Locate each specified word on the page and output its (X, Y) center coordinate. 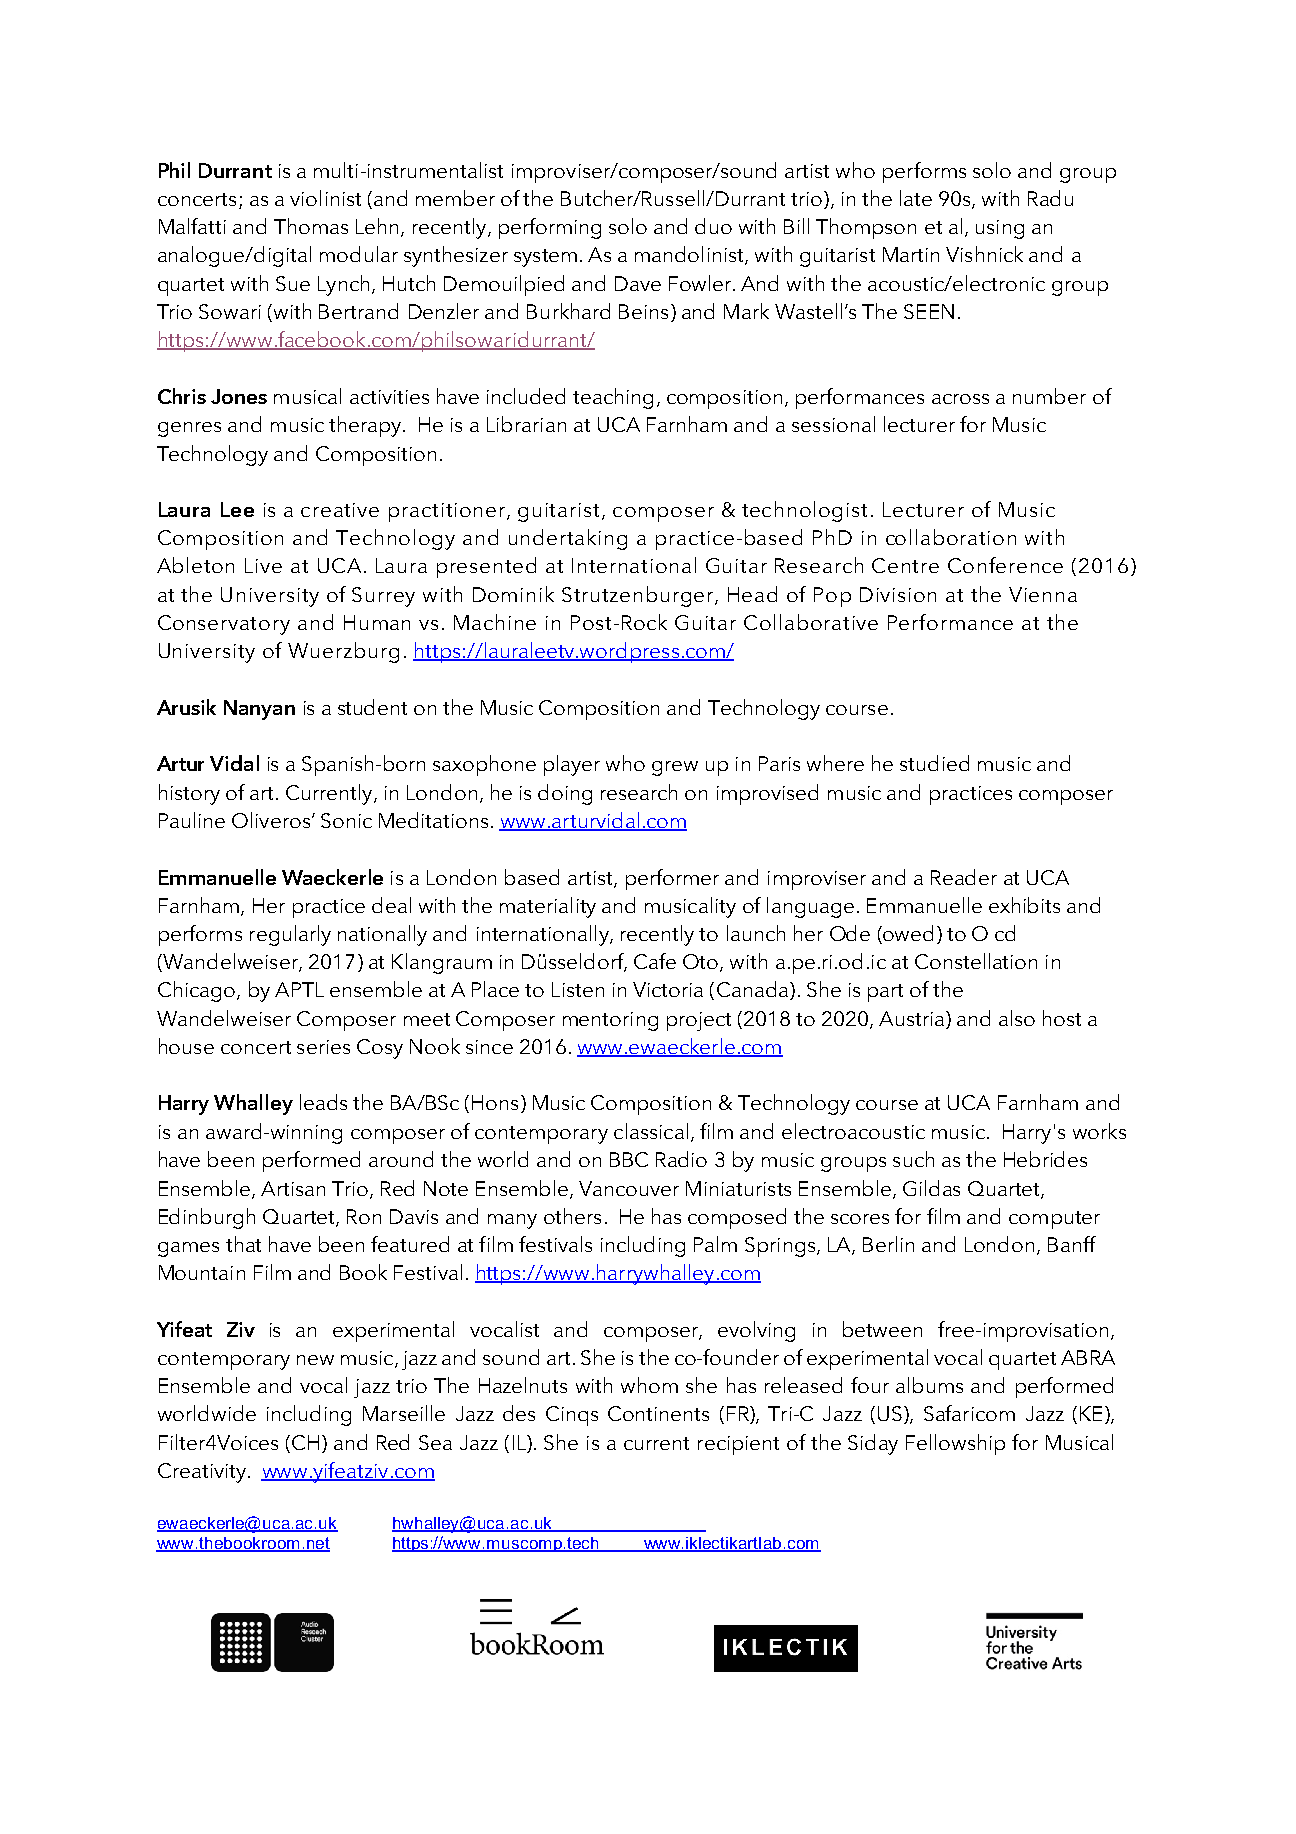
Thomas (311, 226)
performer (672, 879)
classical (651, 1131)
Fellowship (955, 1444)
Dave (638, 283)
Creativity (202, 1473)
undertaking (568, 539)
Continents (658, 1413)
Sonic (346, 820)
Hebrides (1045, 1159)
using (1000, 229)
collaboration (951, 537)
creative (340, 510)
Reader (964, 877)
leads (323, 1102)
